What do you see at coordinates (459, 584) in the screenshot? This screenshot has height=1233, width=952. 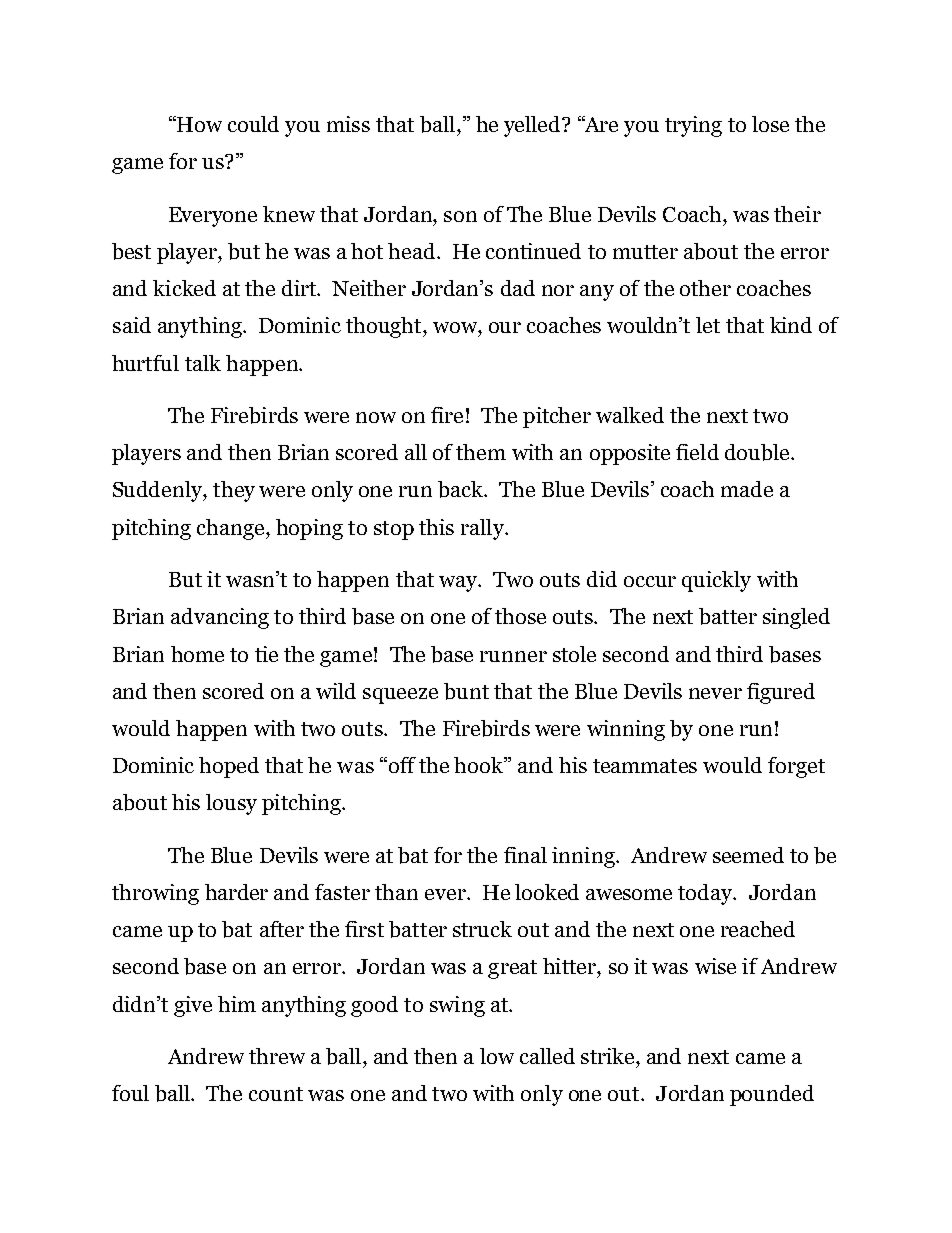 I see `way` at bounding box center [459, 584].
